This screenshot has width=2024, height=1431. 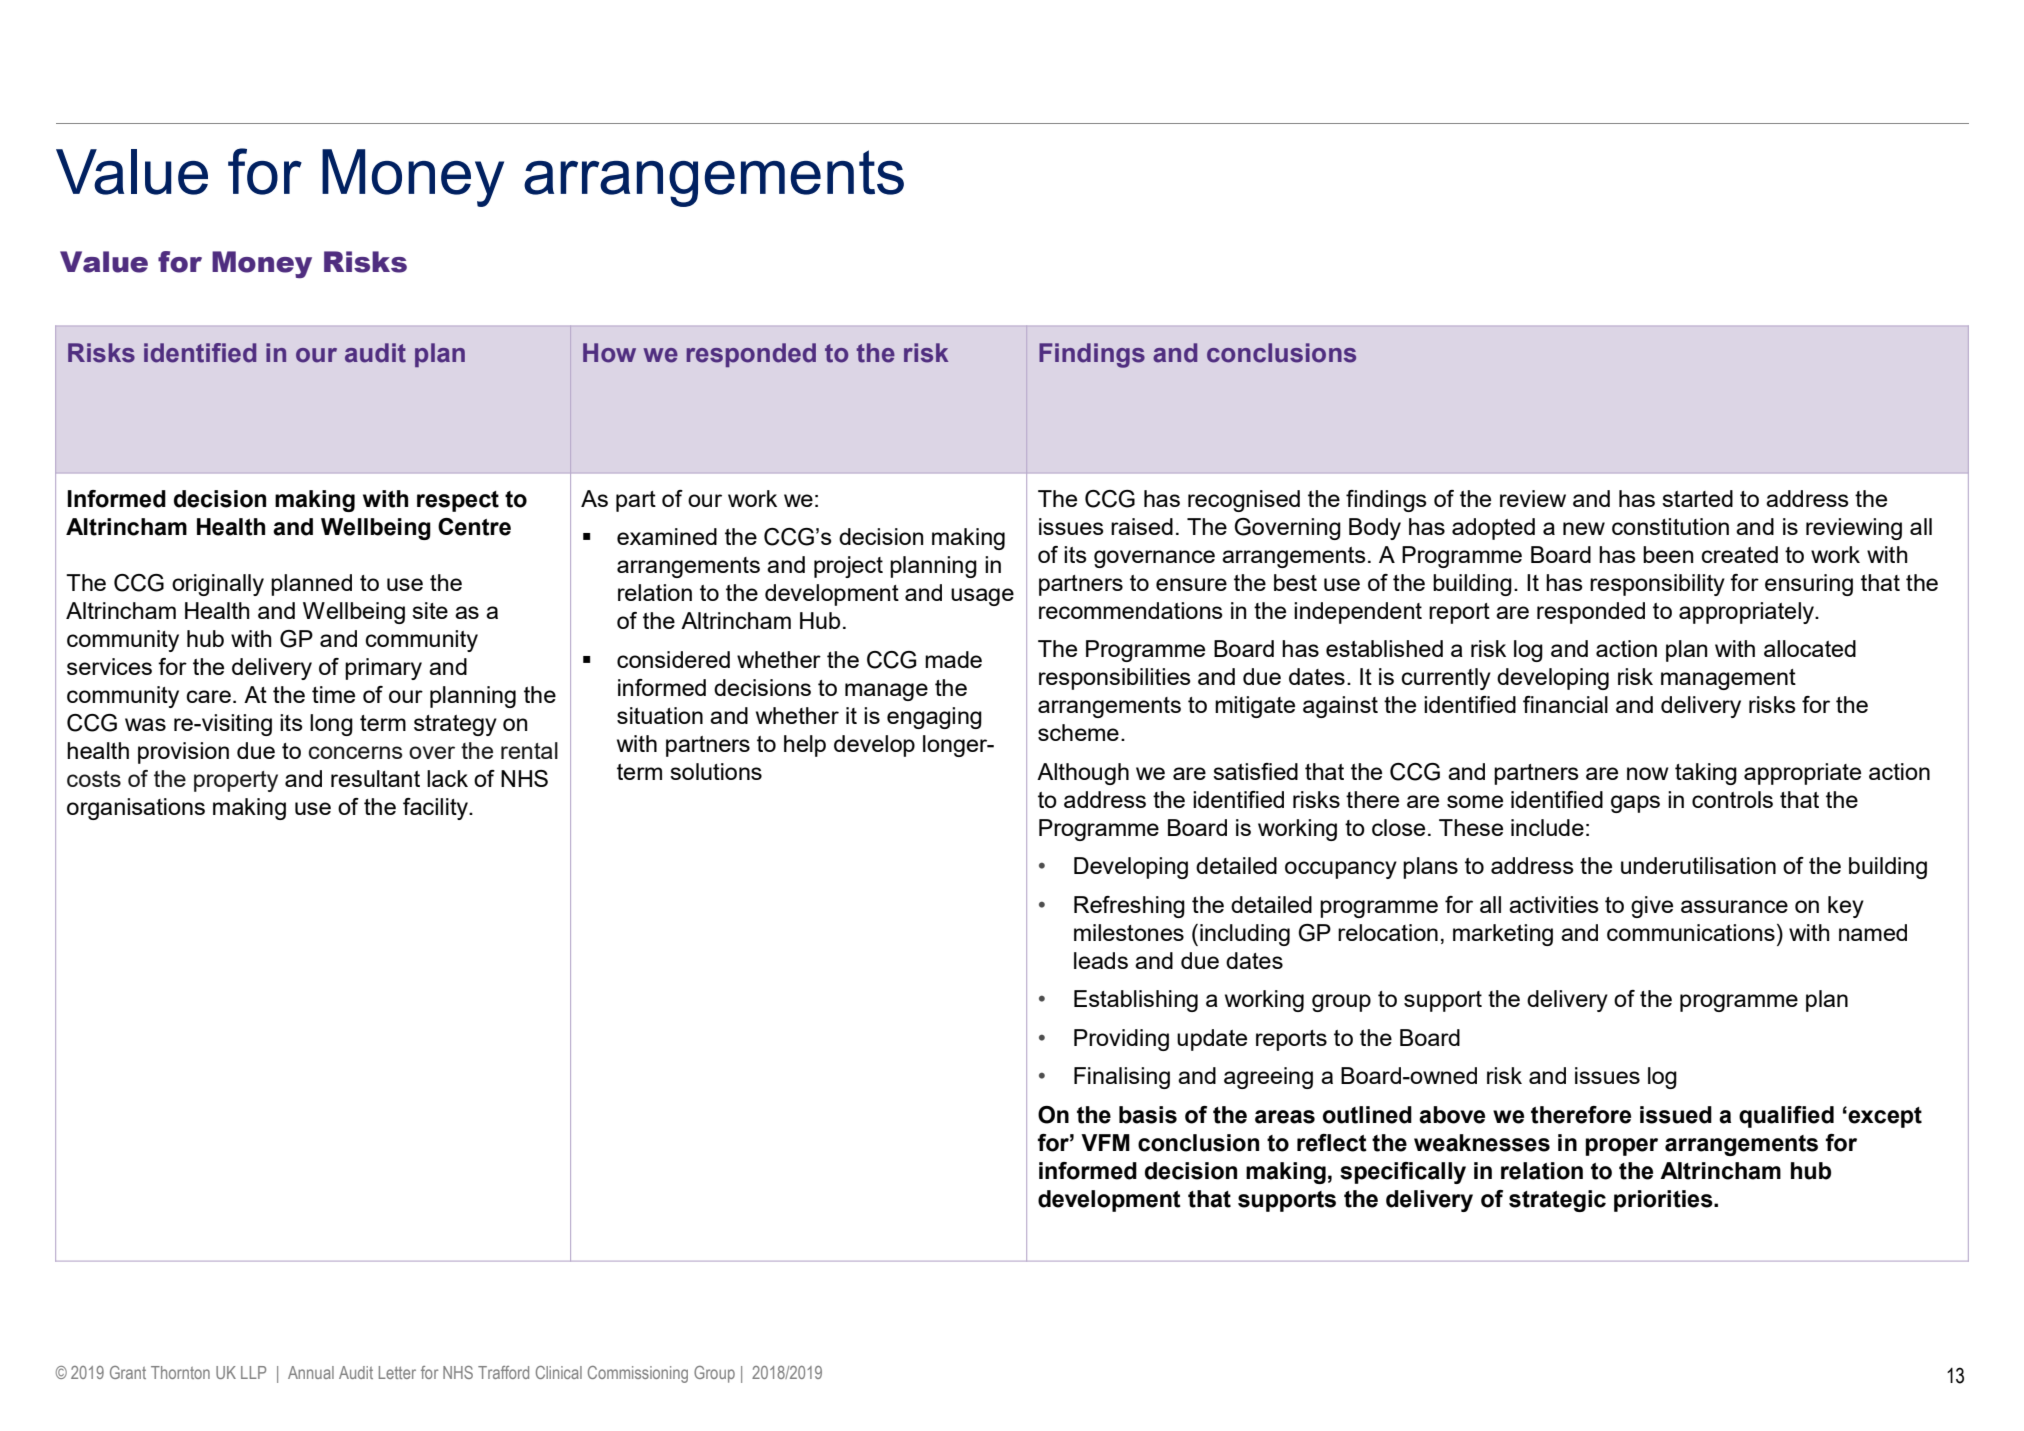 What do you see at coordinates (1244, 501) in the screenshot?
I see `recognised` at bounding box center [1244, 501].
